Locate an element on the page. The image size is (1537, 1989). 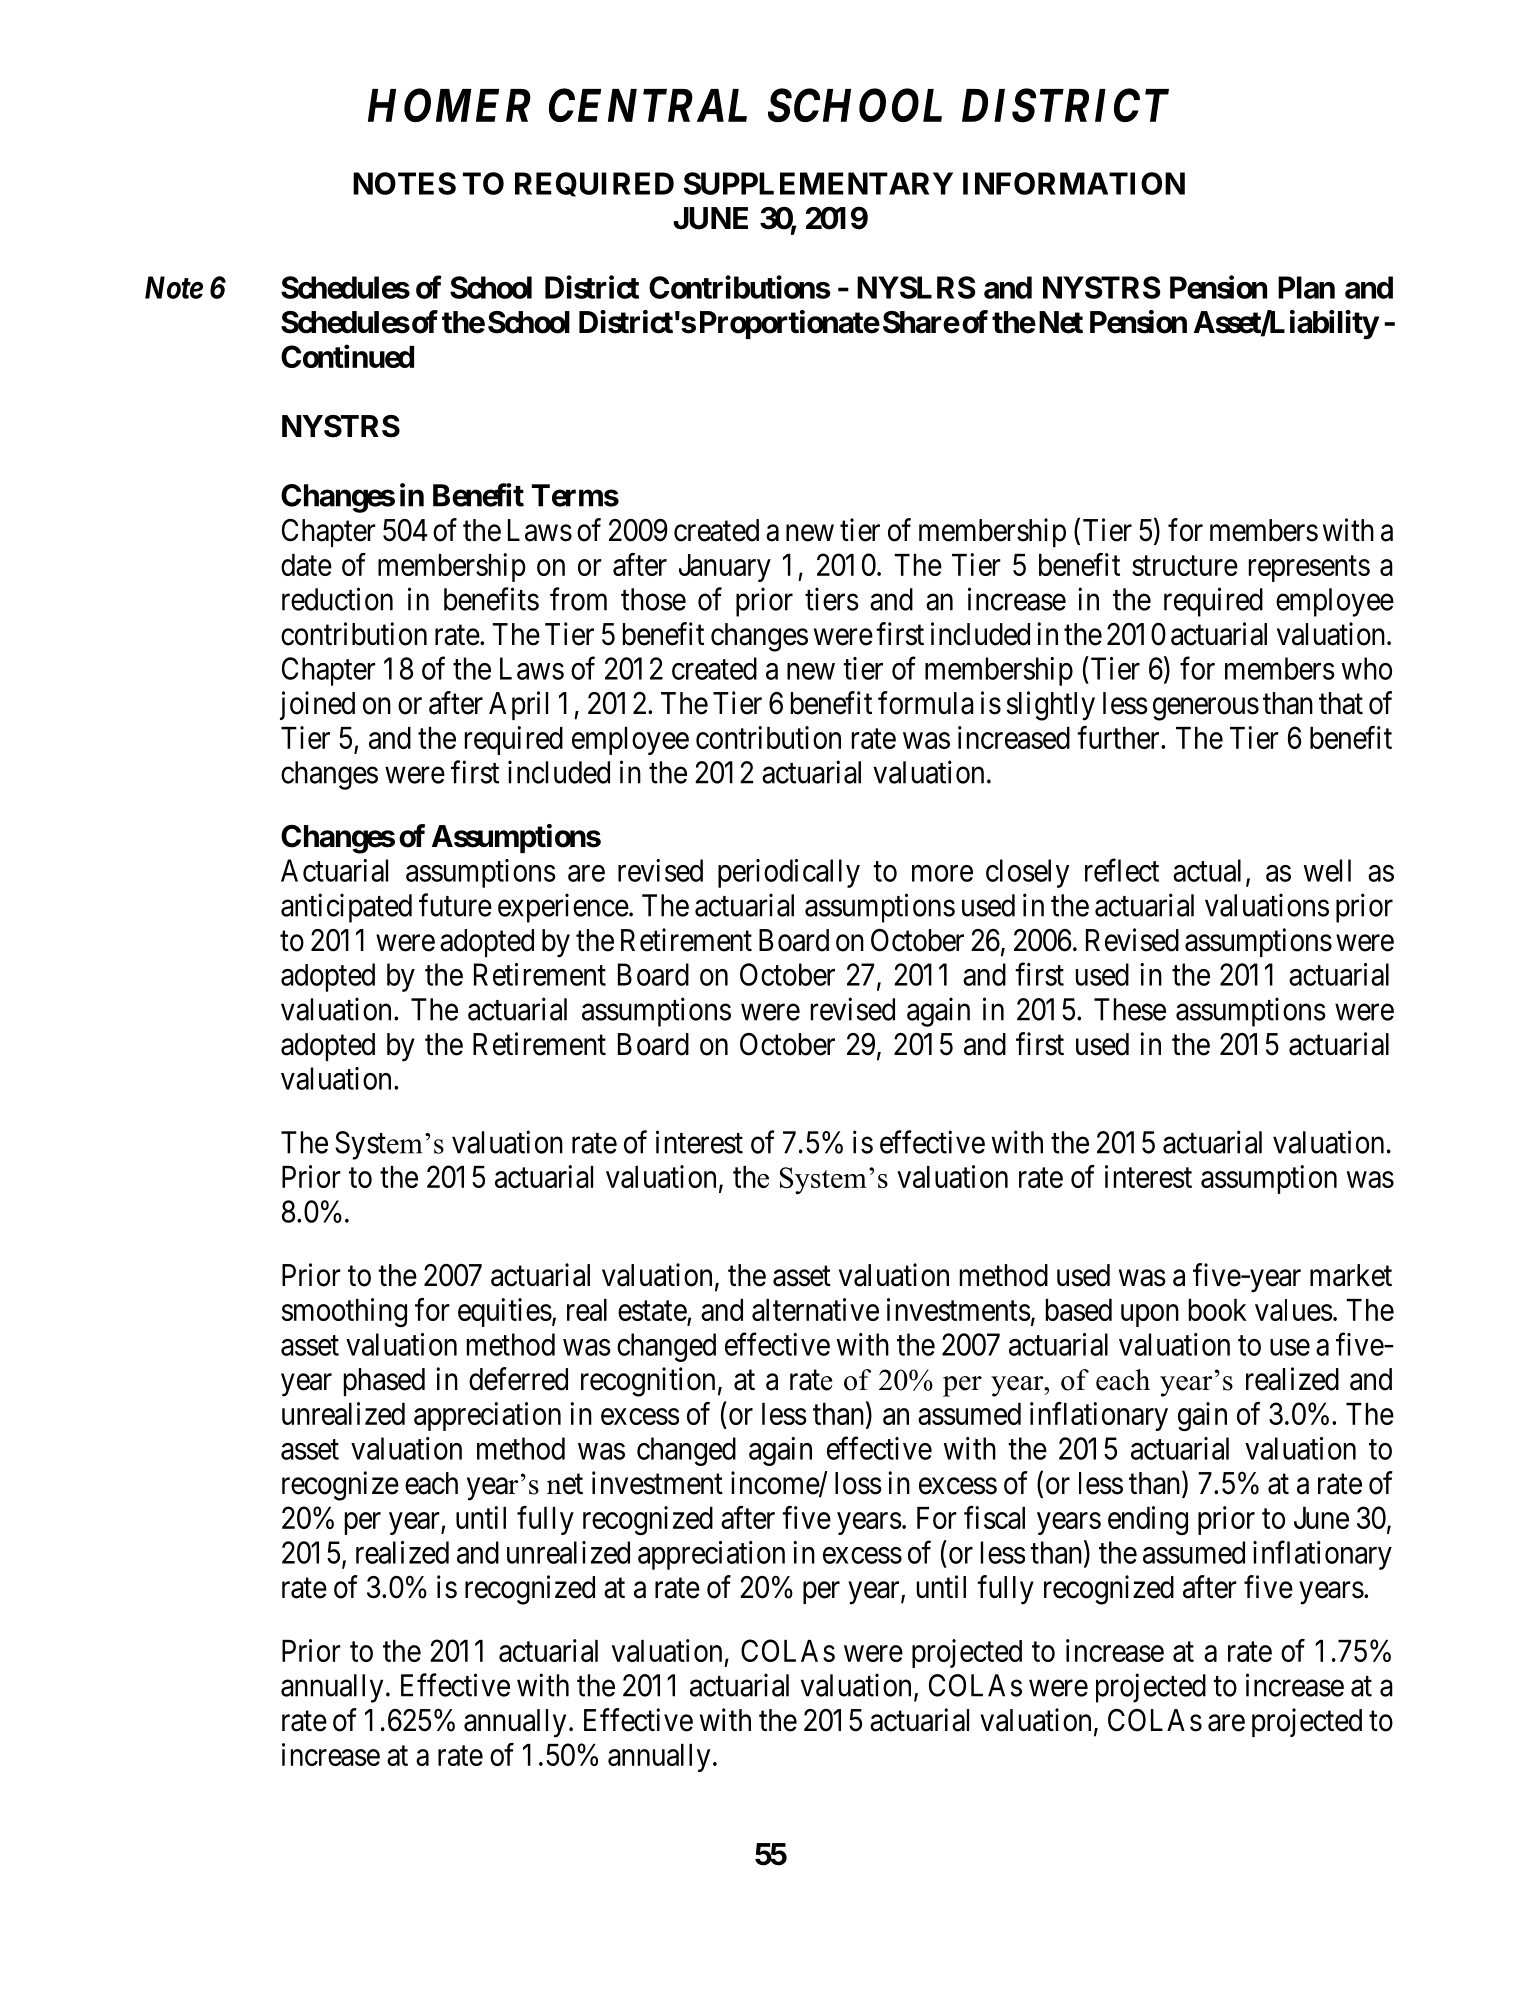
INFORMATION is located at coordinates (1074, 183).
